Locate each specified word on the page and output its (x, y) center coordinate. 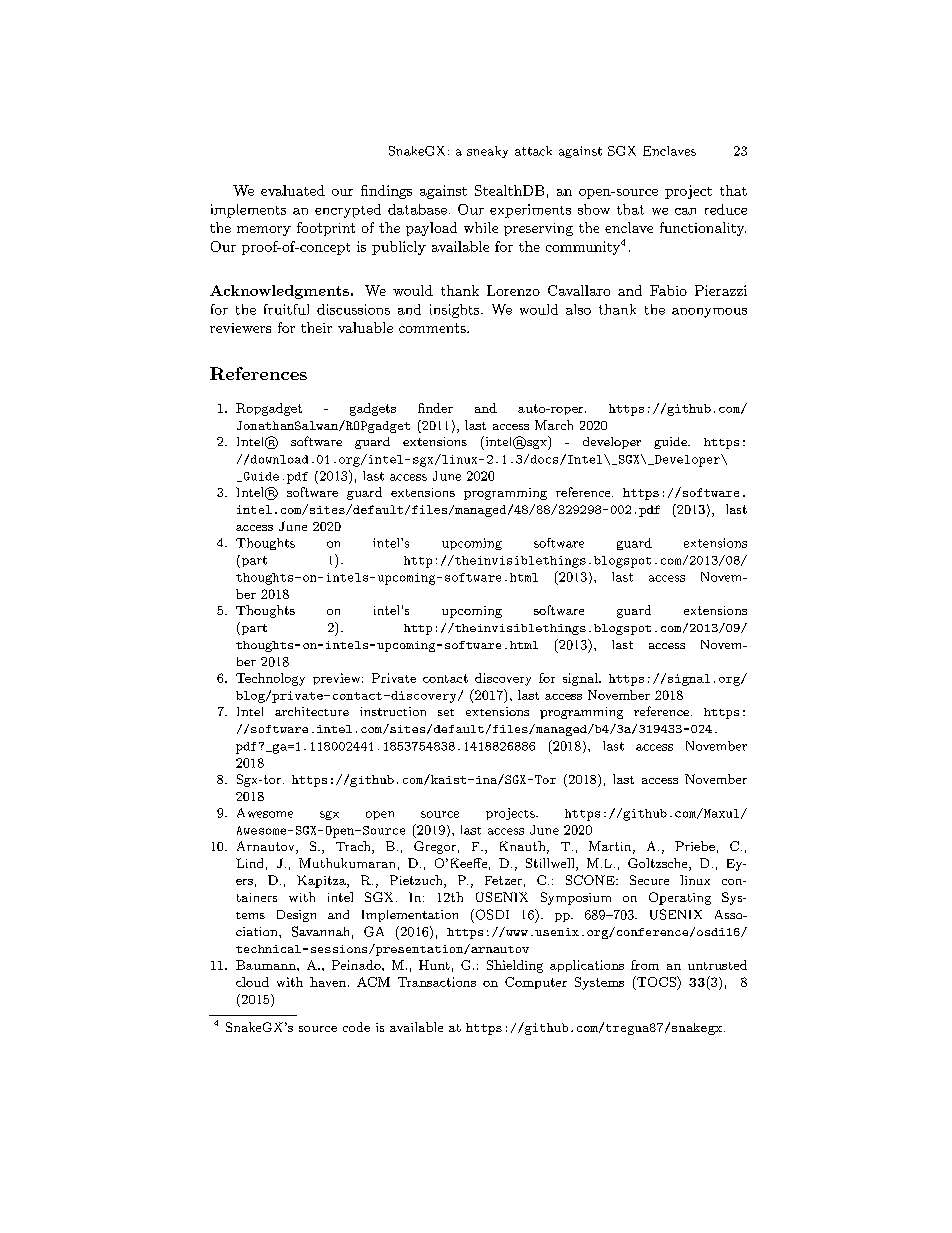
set (446, 712)
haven (328, 982)
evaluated (293, 190)
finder (435, 408)
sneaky (487, 152)
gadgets (373, 409)
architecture (312, 711)
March (554, 425)
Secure (649, 880)
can (685, 211)
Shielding (515, 966)
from (645, 965)
